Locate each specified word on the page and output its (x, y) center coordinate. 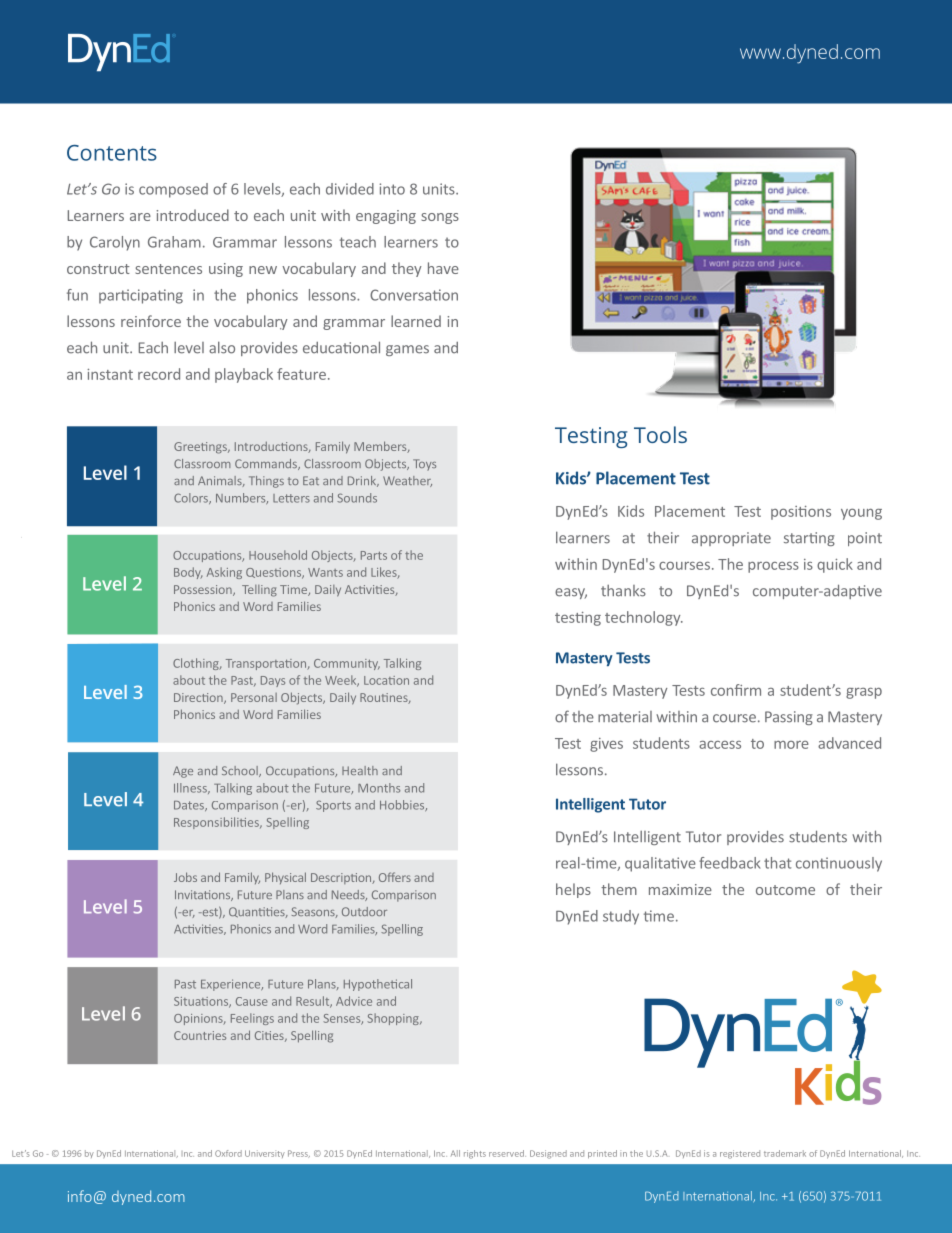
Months (379, 788)
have (443, 268)
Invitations (204, 895)
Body (188, 573)
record (159, 374)
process (773, 567)
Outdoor (364, 911)
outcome (785, 890)
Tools (660, 434)
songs (440, 218)
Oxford (228, 1153)
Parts (374, 555)
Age (183, 772)
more (791, 745)
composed (173, 190)
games (407, 350)
